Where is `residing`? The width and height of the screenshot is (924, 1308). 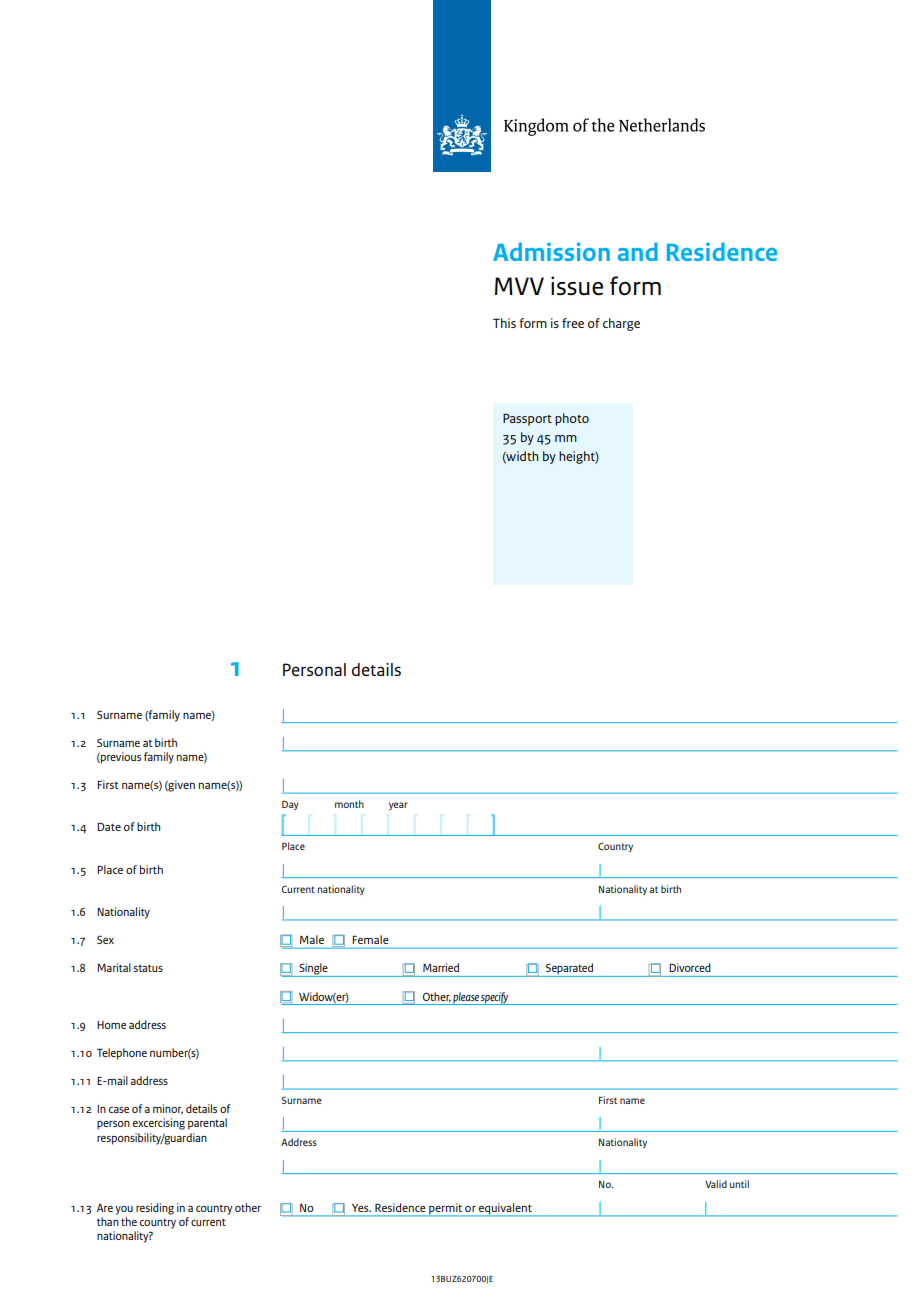 residing is located at coordinates (155, 1209).
